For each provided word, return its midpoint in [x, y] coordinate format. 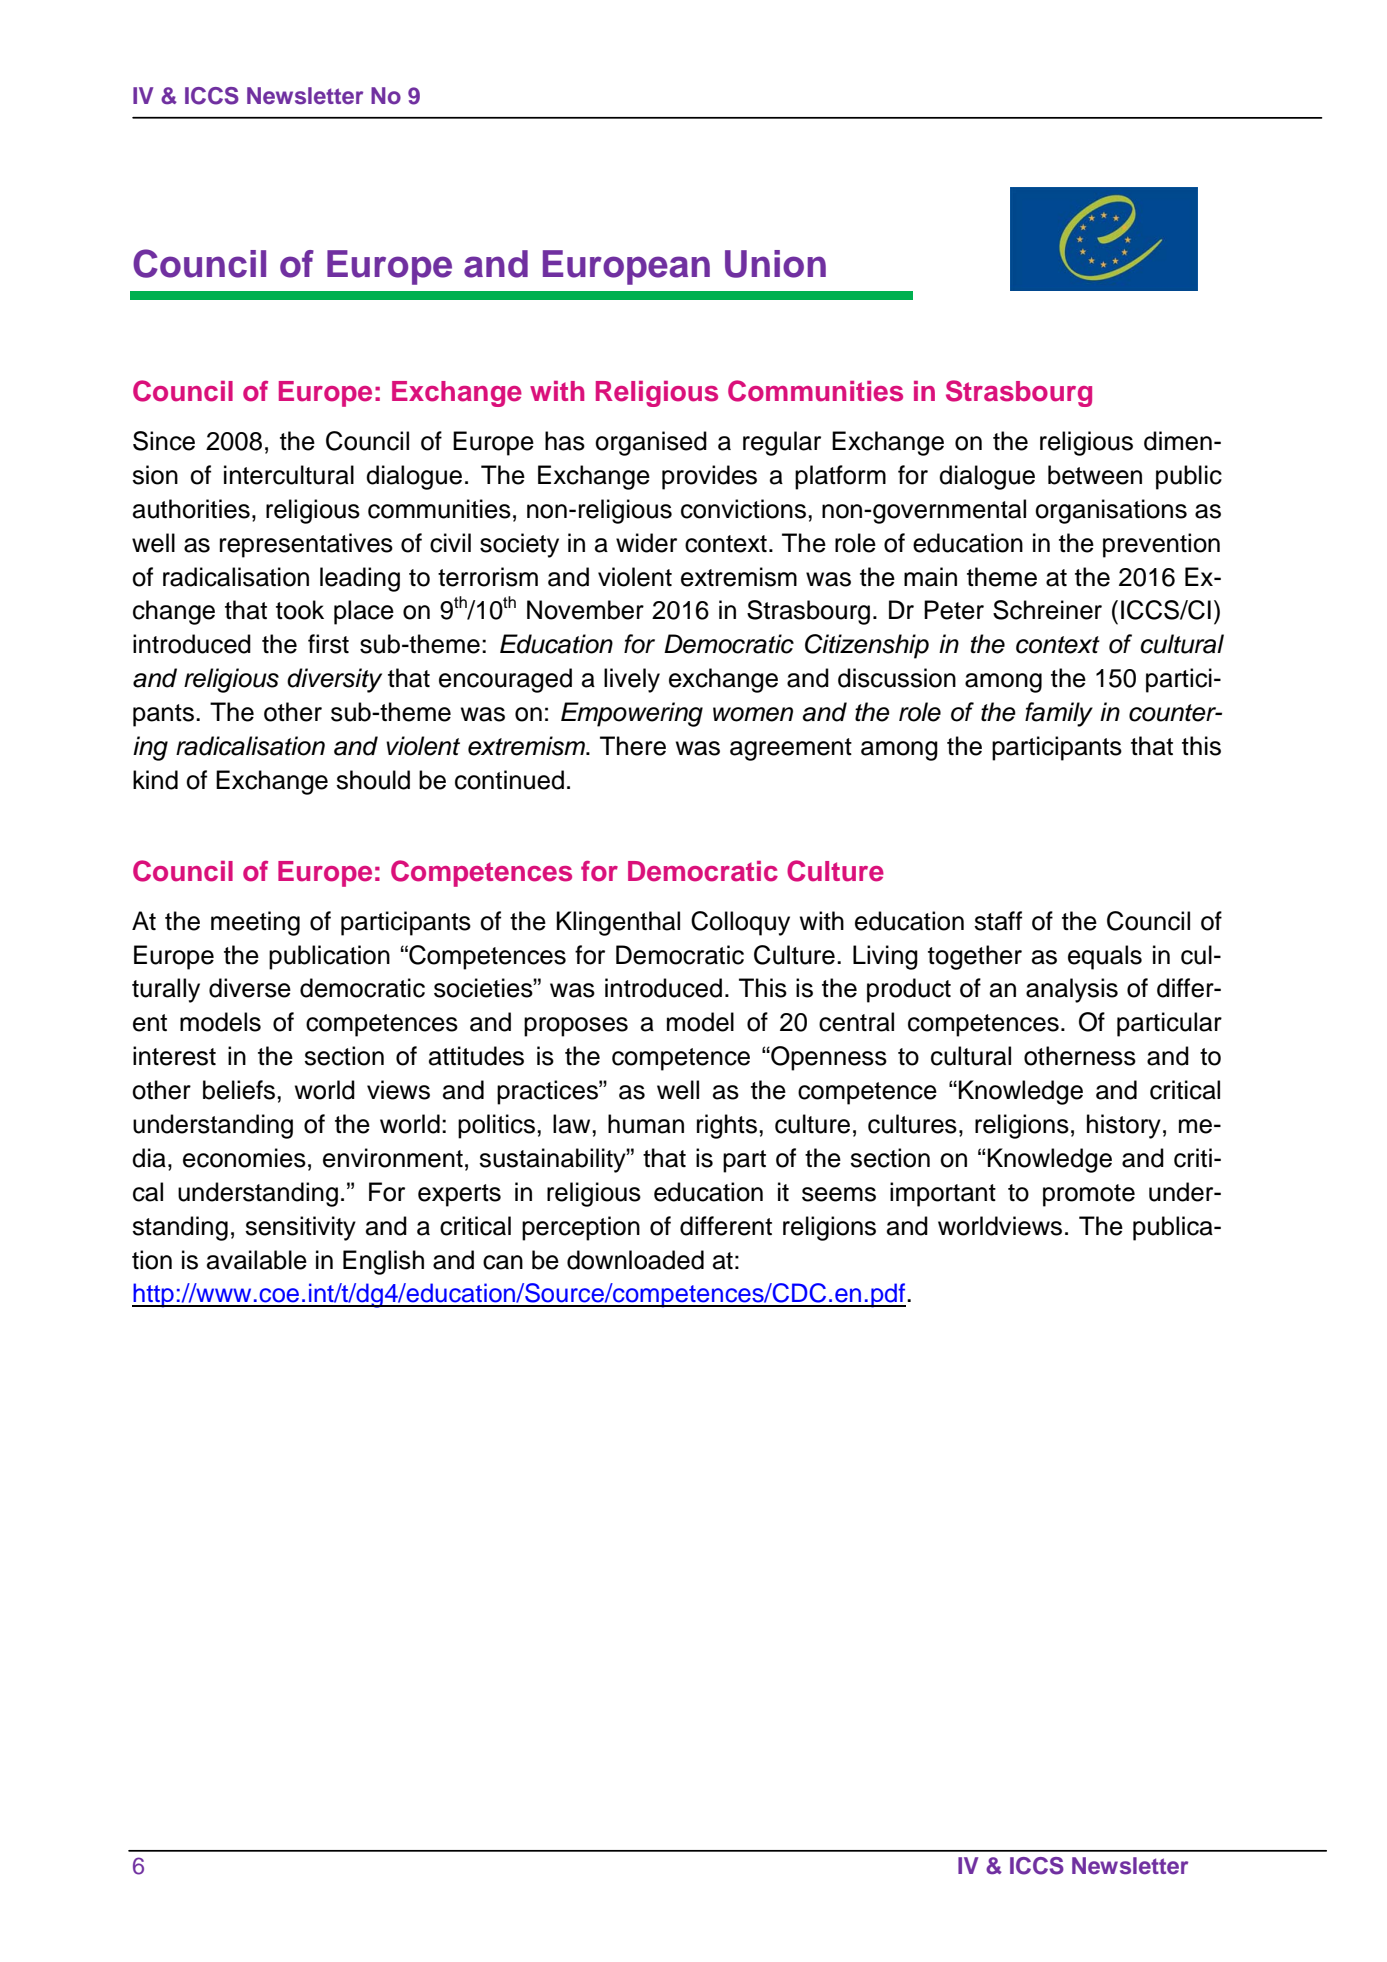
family [1059, 714]
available [257, 1260]
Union [775, 264]
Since [164, 441]
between [1095, 475]
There [633, 746]
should [373, 780]
